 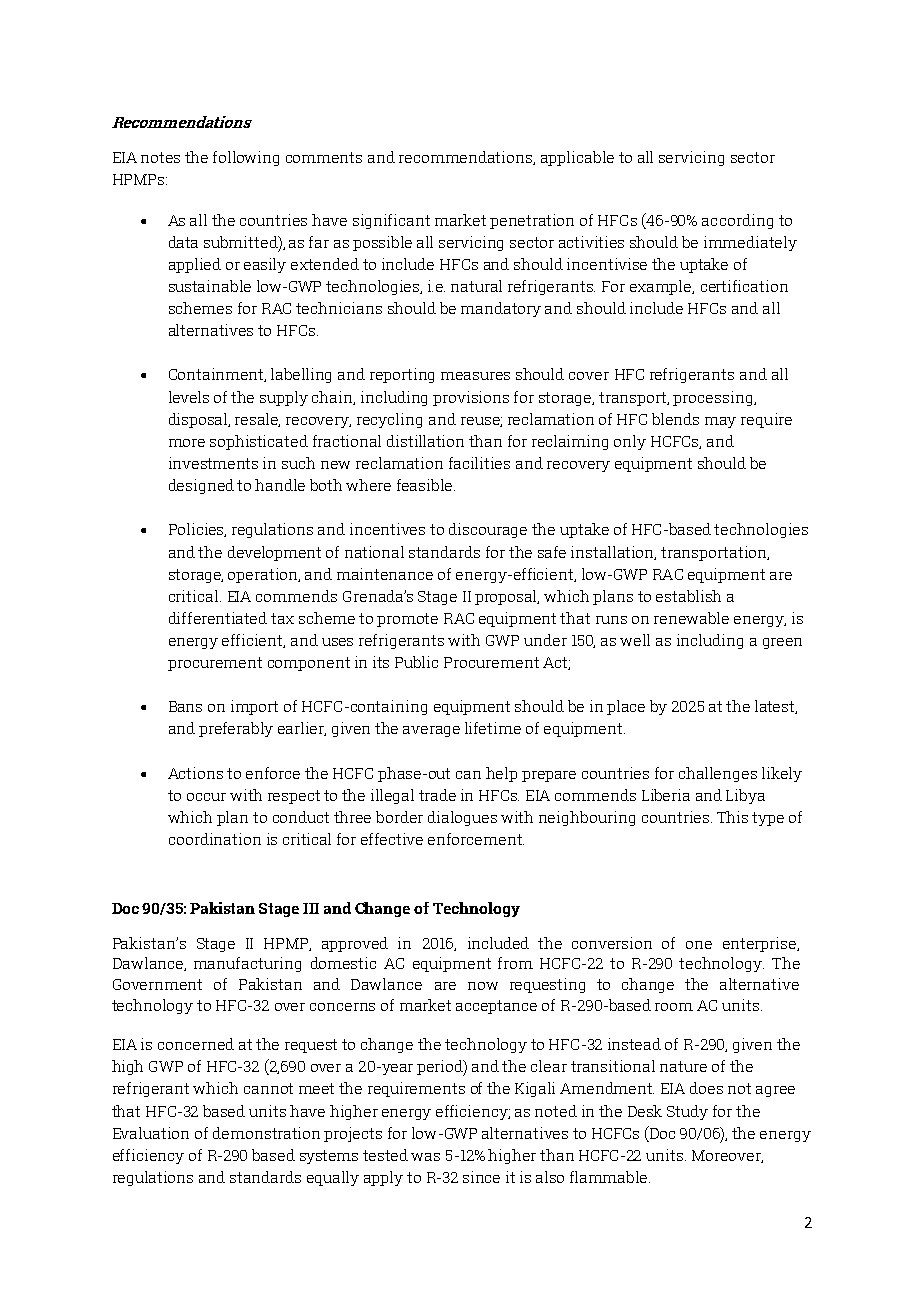 I want to click on according, so click(x=737, y=221).
